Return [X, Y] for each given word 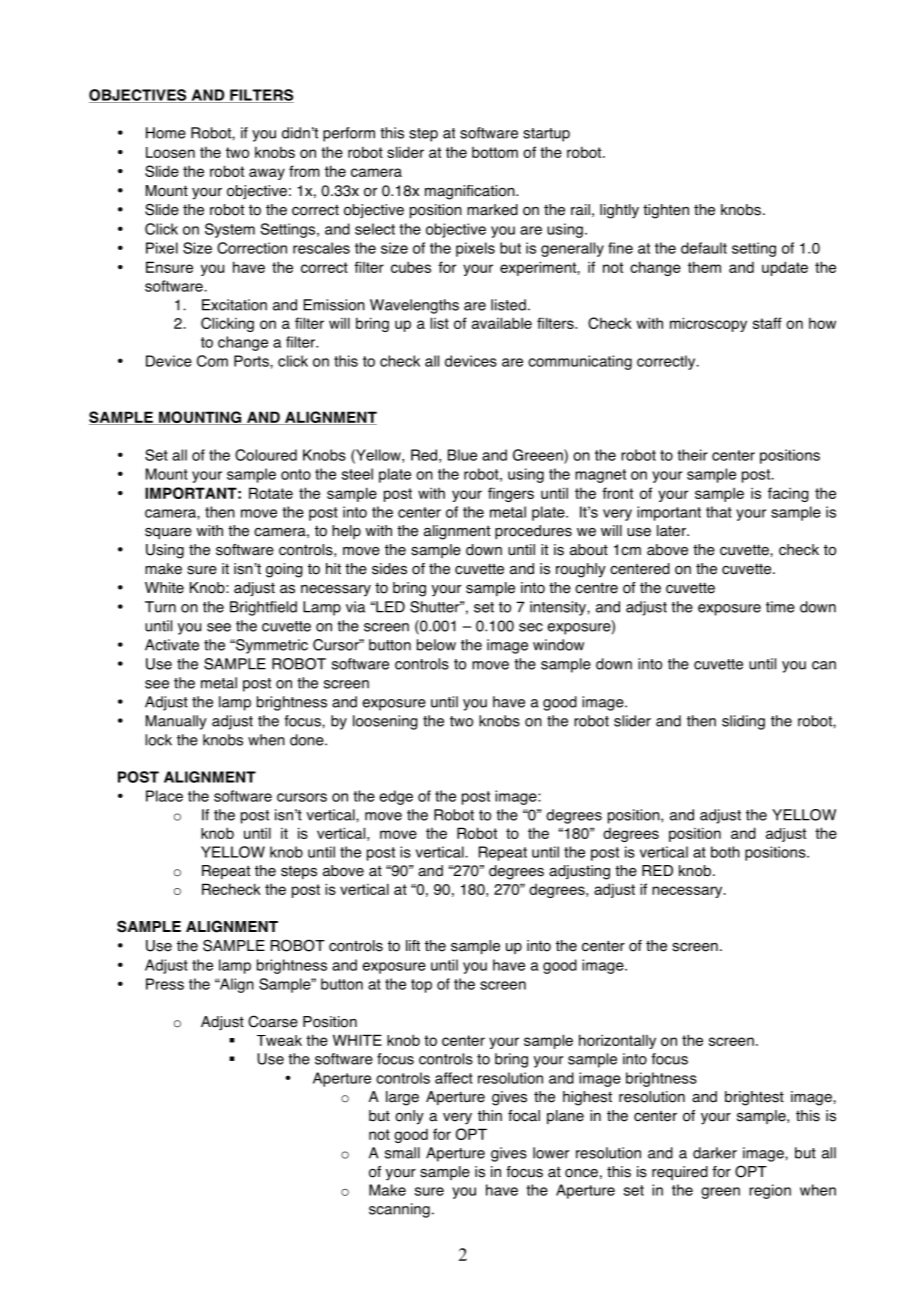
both [725, 852]
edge [396, 797]
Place [164, 796]
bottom [495, 152]
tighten [666, 211]
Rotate [271, 493]
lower [551, 1153]
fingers [511, 494]
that [719, 512]
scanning [399, 1210]
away [267, 174]
